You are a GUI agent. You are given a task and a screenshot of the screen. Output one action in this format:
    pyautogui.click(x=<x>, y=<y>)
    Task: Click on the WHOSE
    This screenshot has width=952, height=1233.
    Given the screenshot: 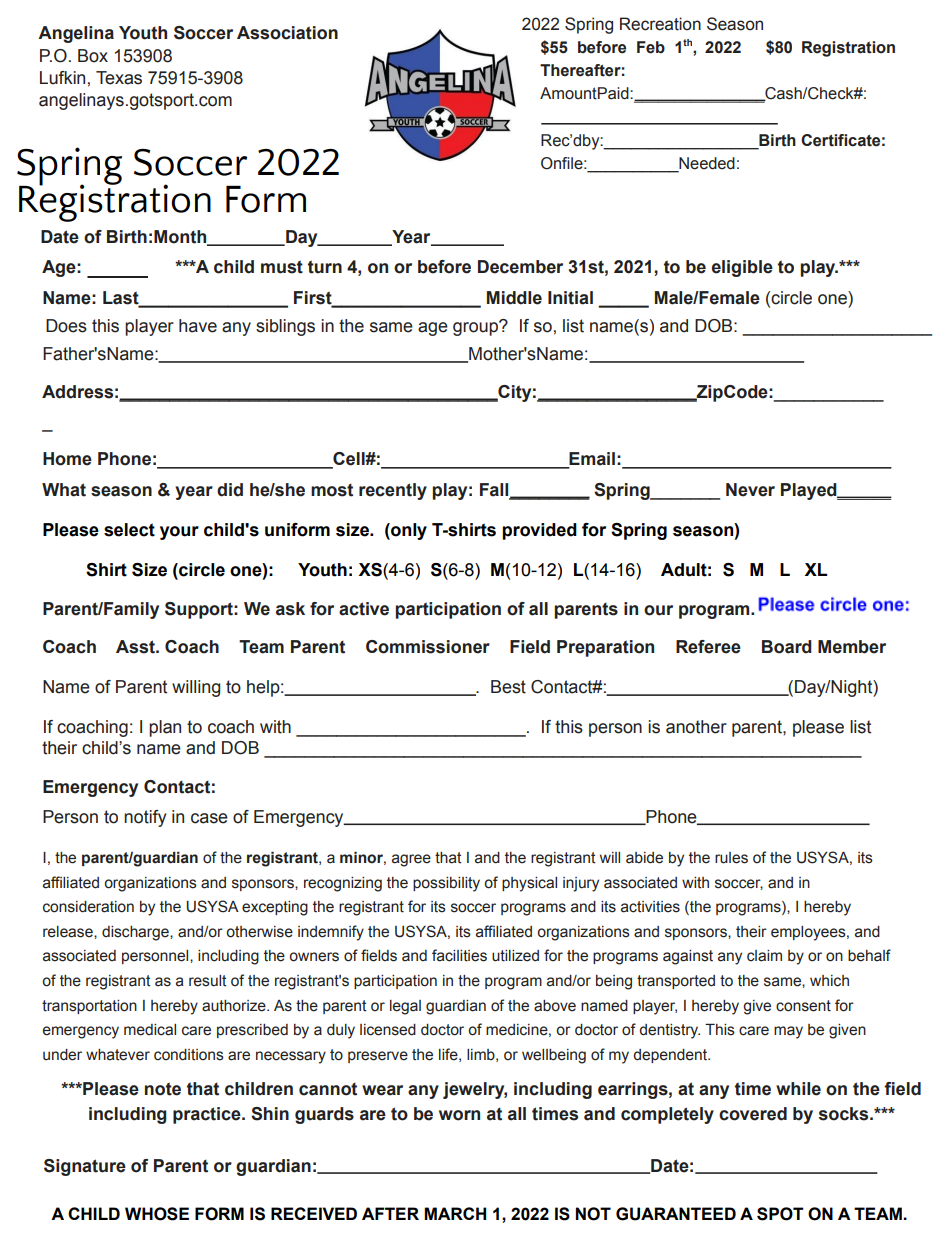 What is the action you would take?
    pyautogui.click(x=157, y=1214)
